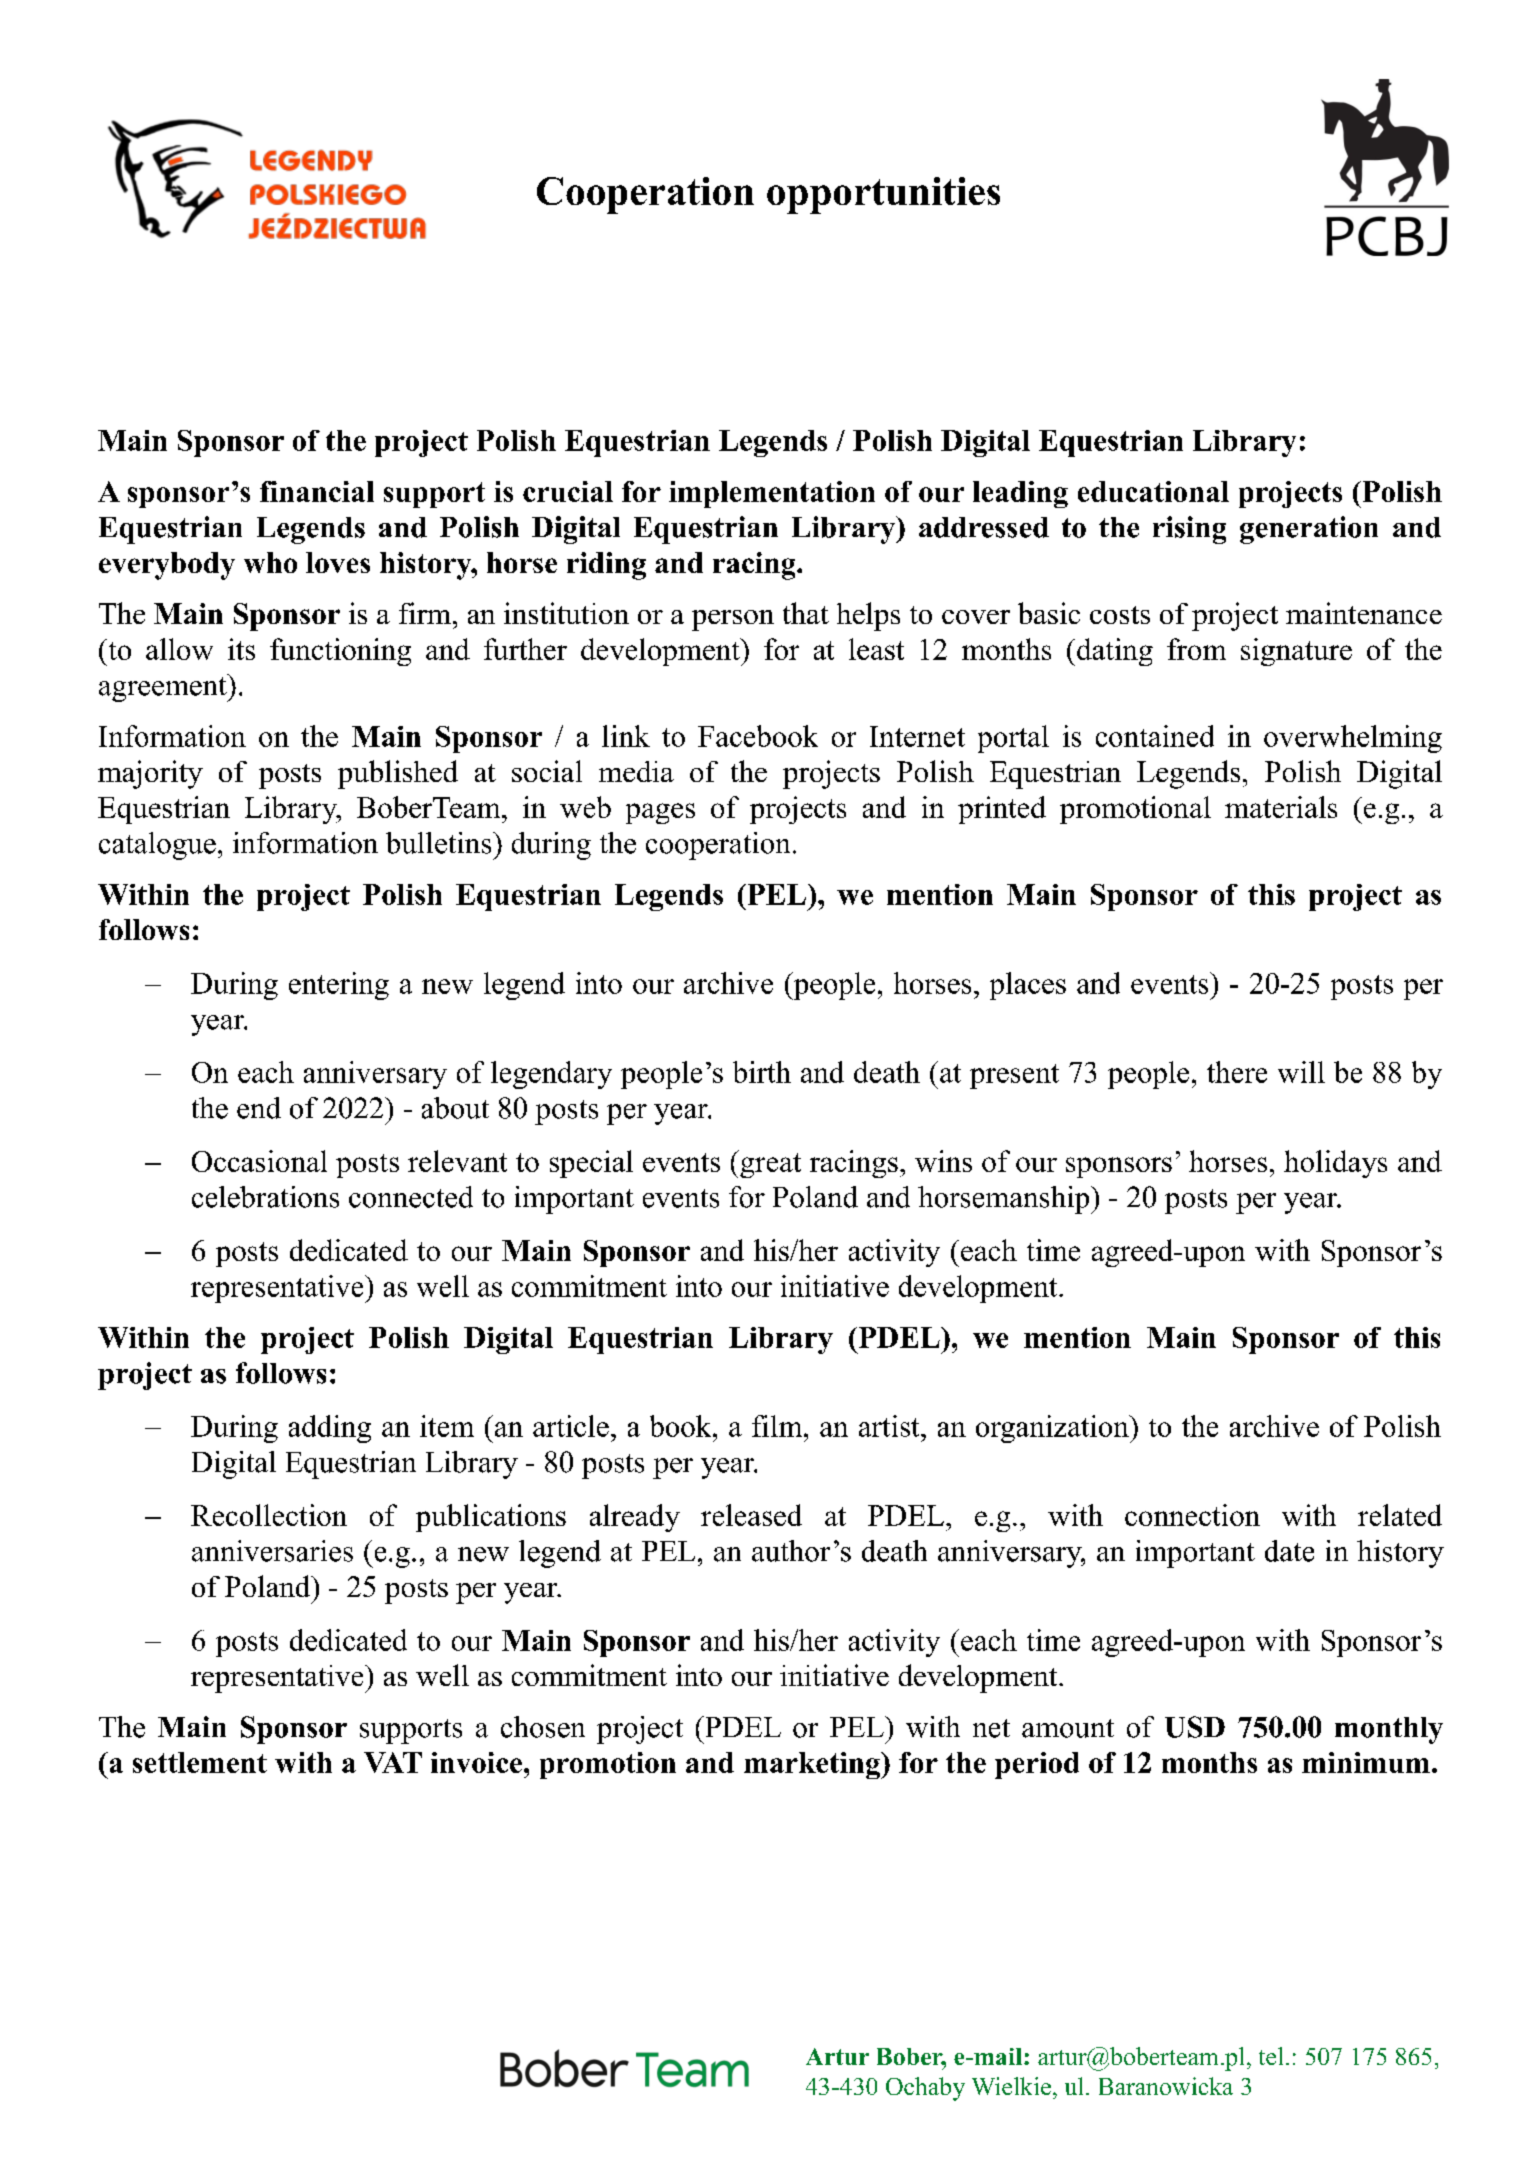 Image resolution: width=1536 pixels, height=2174 pixels. Describe the element at coordinates (1153, 491) in the image. I see `educational` at that location.
